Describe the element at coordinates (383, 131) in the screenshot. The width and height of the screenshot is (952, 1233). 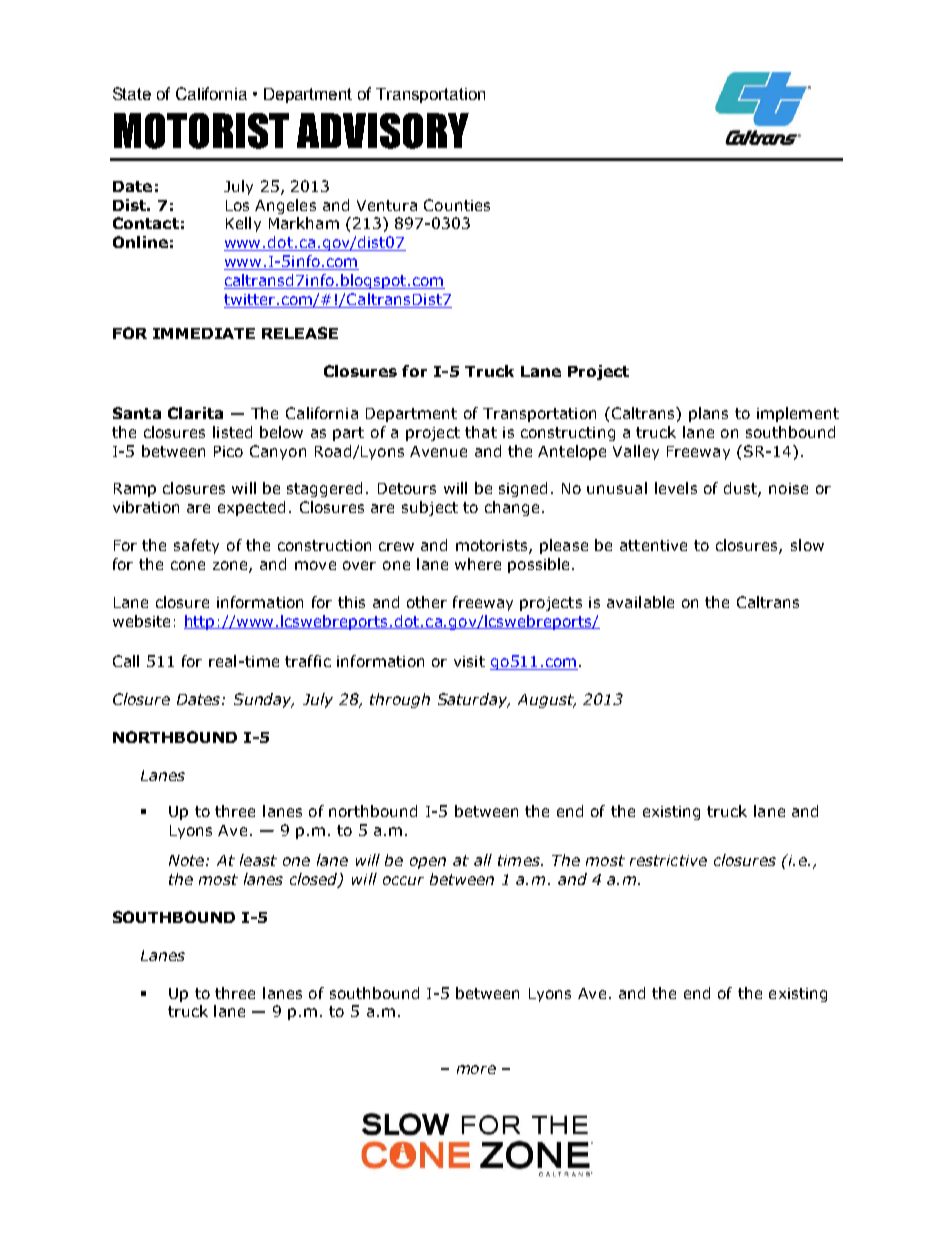
I see `ADVISORY` at that location.
